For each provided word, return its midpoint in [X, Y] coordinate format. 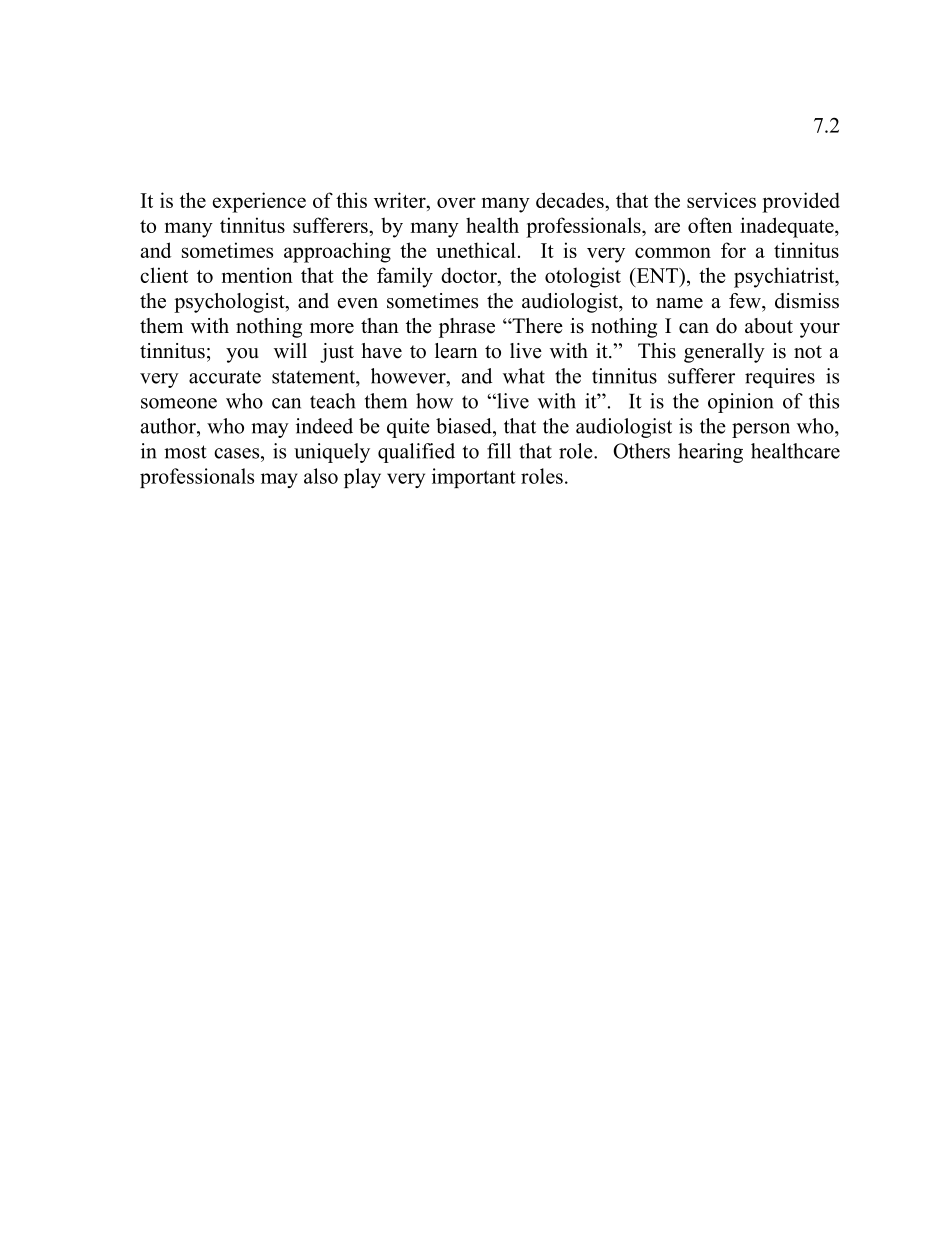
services [721, 200]
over [456, 202]
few [746, 301]
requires [780, 378]
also [321, 476]
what [524, 376]
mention [257, 275]
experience [259, 202]
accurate [225, 377]
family [405, 277]
